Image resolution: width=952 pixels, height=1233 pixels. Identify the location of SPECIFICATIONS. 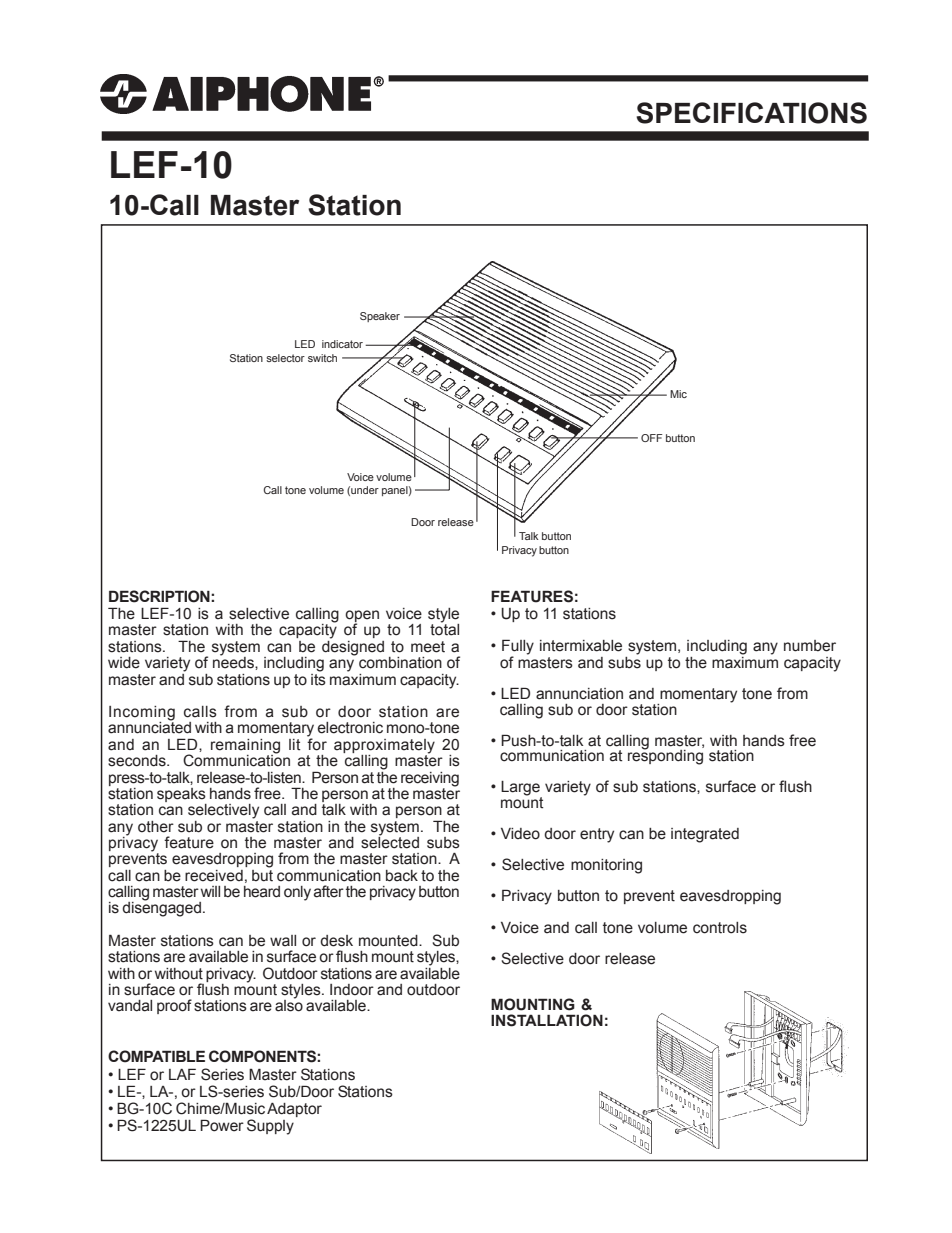
(751, 113).
